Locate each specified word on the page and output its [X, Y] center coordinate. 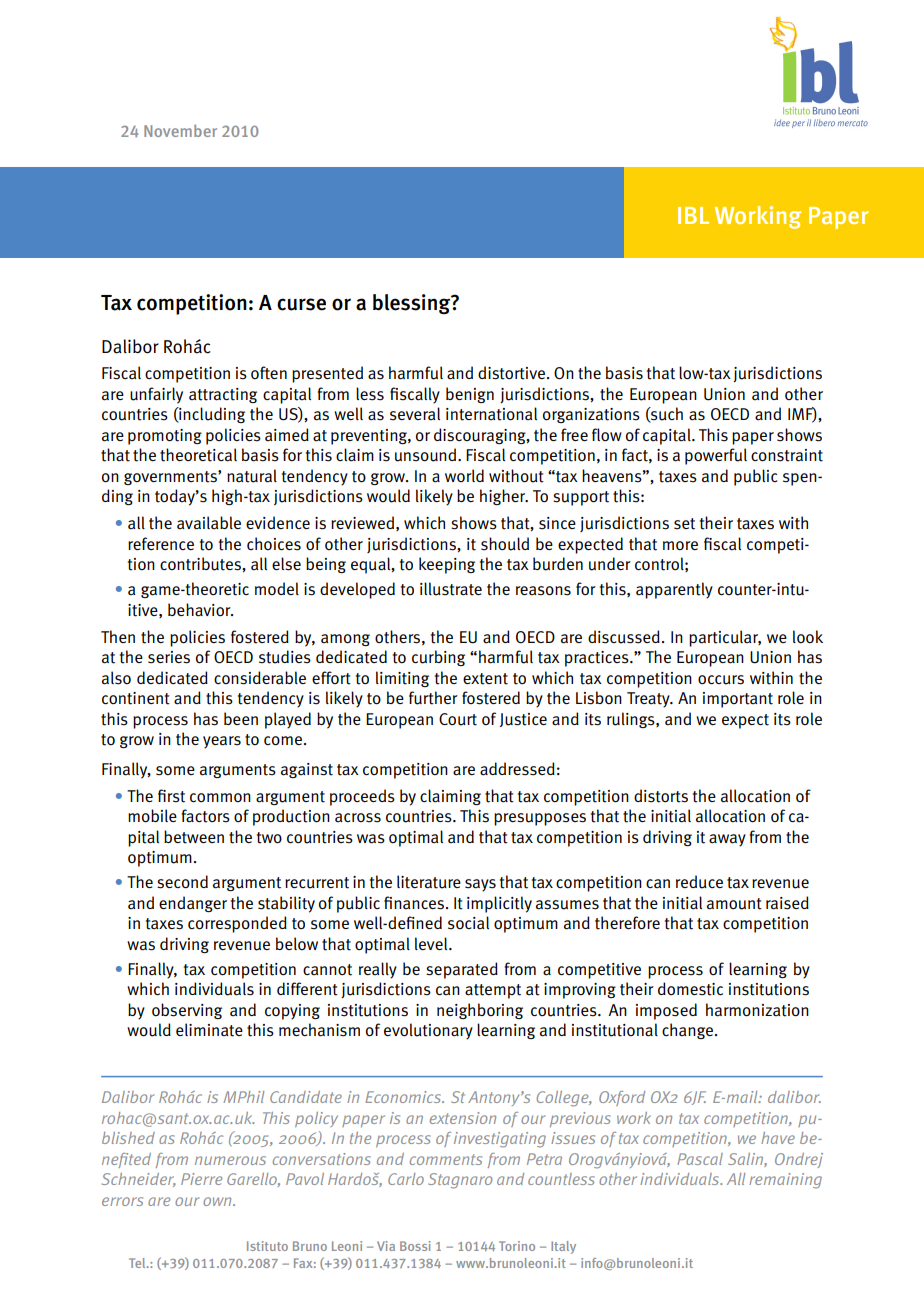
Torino [517, 1246]
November [180, 131]
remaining [785, 1181]
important [738, 700]
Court [458, 719]
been [241, 718]
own [218, 1201]
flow [607, 434]
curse [301, 304]
